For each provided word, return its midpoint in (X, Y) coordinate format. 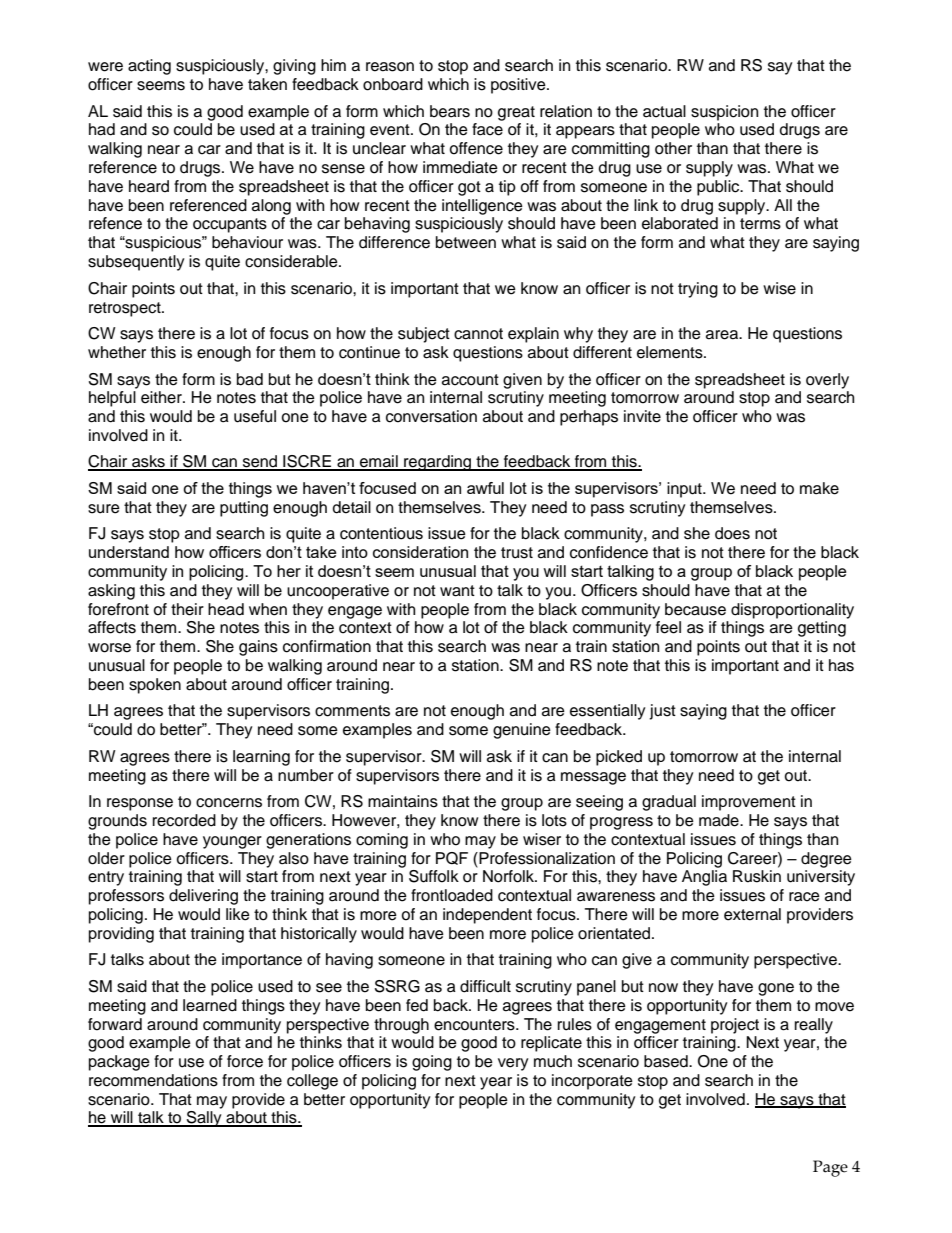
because (695, 609)
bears (450, 111)
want (457, 591)
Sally (204, 1119)
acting (149, 67)
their (187, 609)
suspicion (724, 113)
